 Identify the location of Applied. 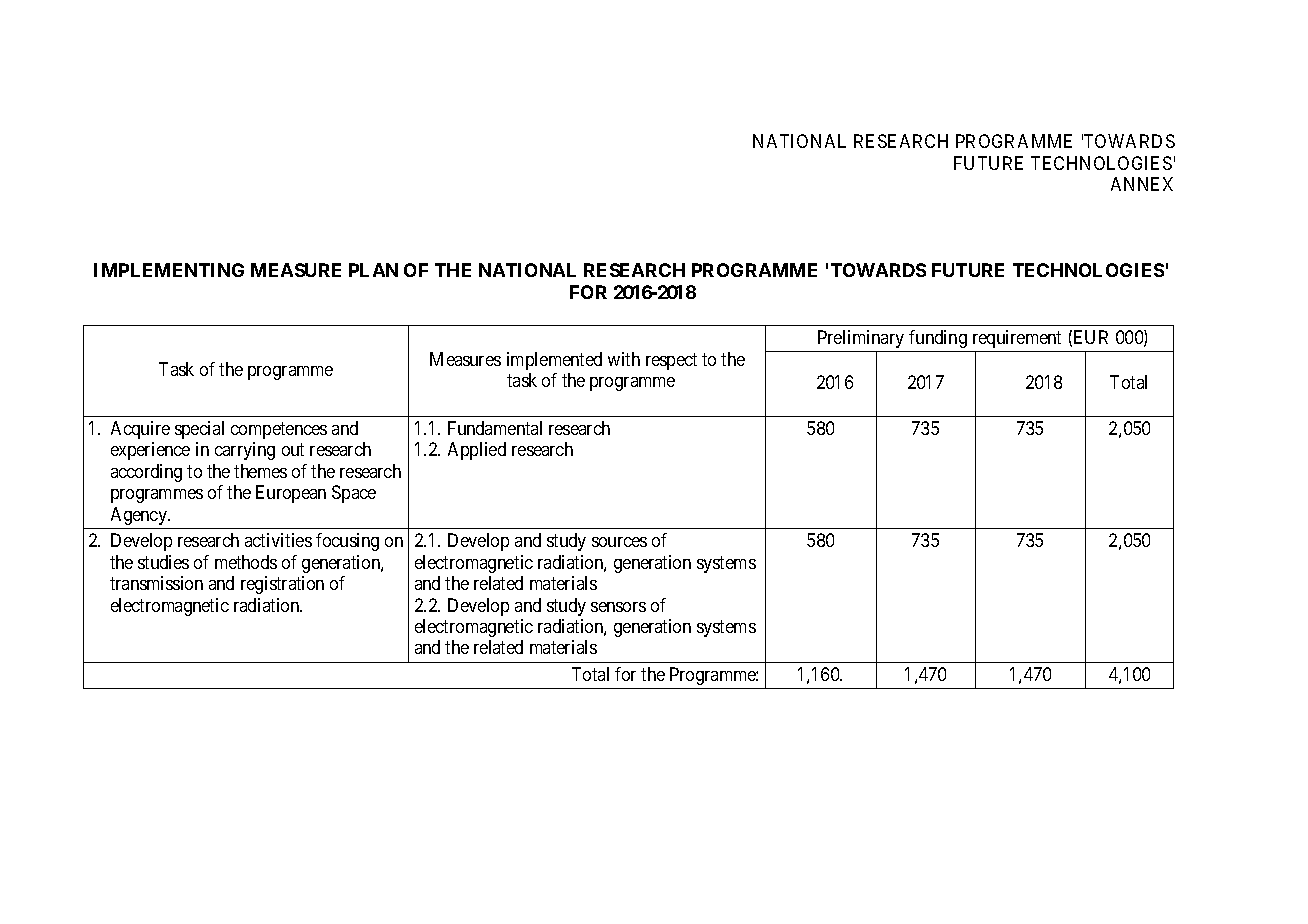
(477, 451).
